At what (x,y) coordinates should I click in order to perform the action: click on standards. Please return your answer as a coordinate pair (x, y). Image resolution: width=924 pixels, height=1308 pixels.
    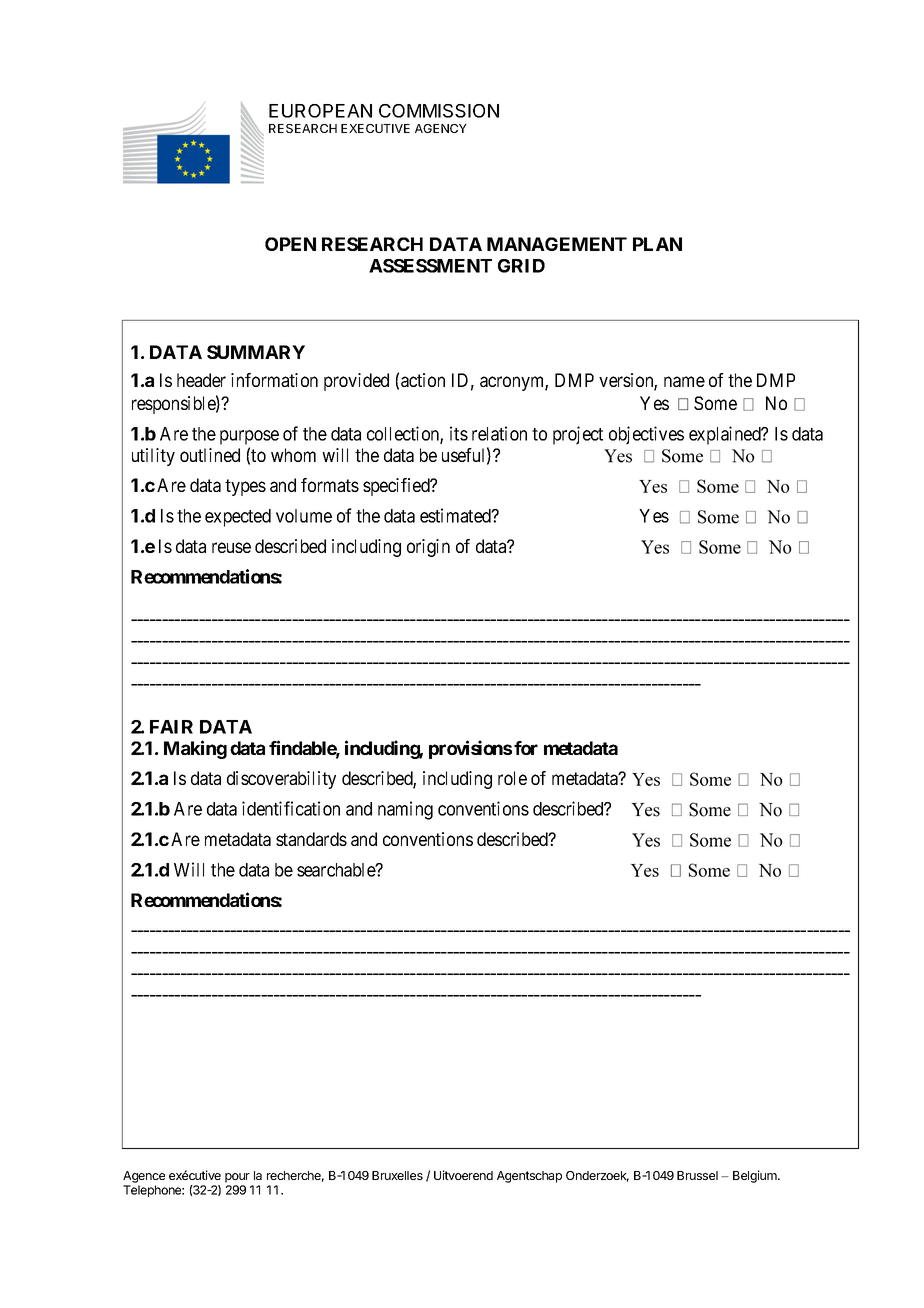
    Looking at the image, I should click on (311, 839).
